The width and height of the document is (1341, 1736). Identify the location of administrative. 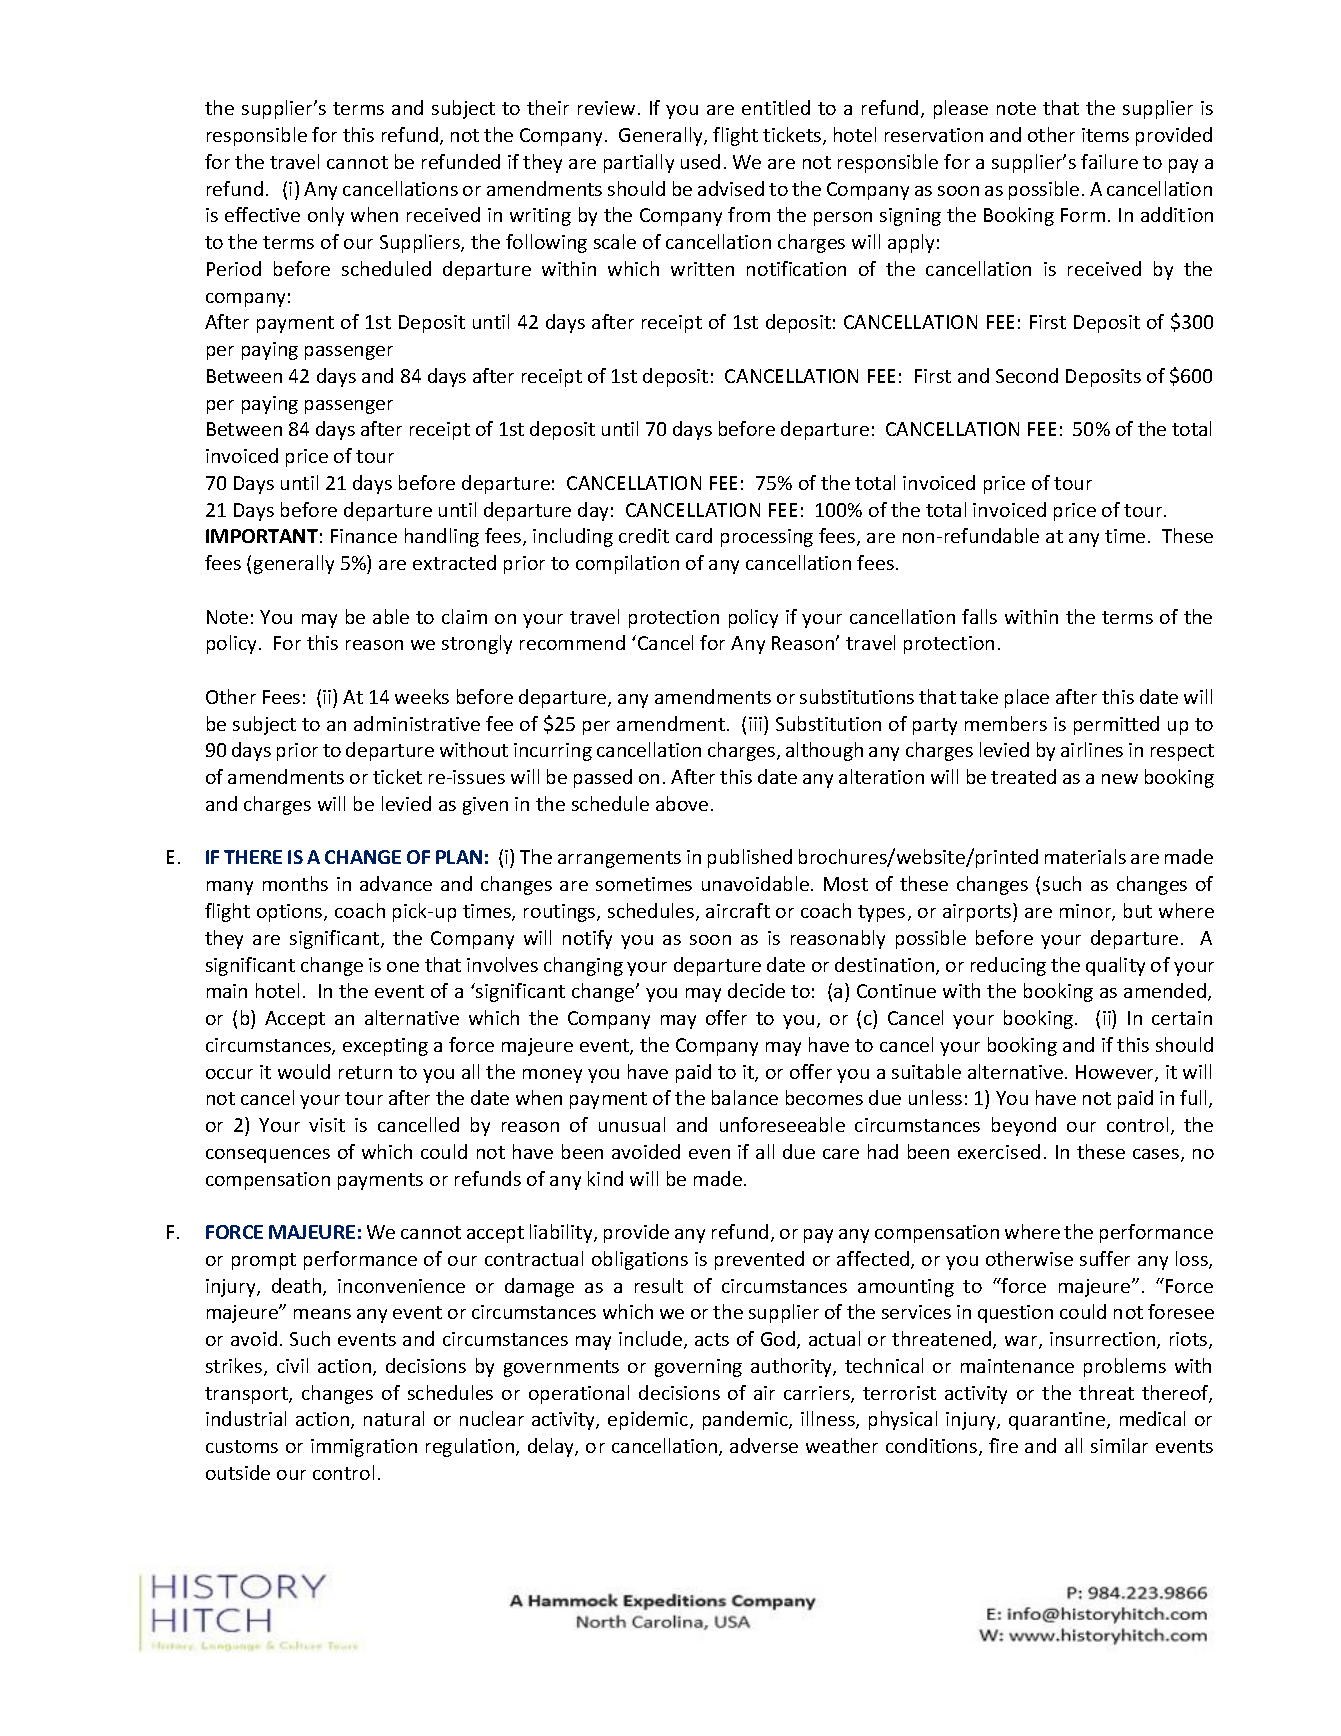
(417, 723).
